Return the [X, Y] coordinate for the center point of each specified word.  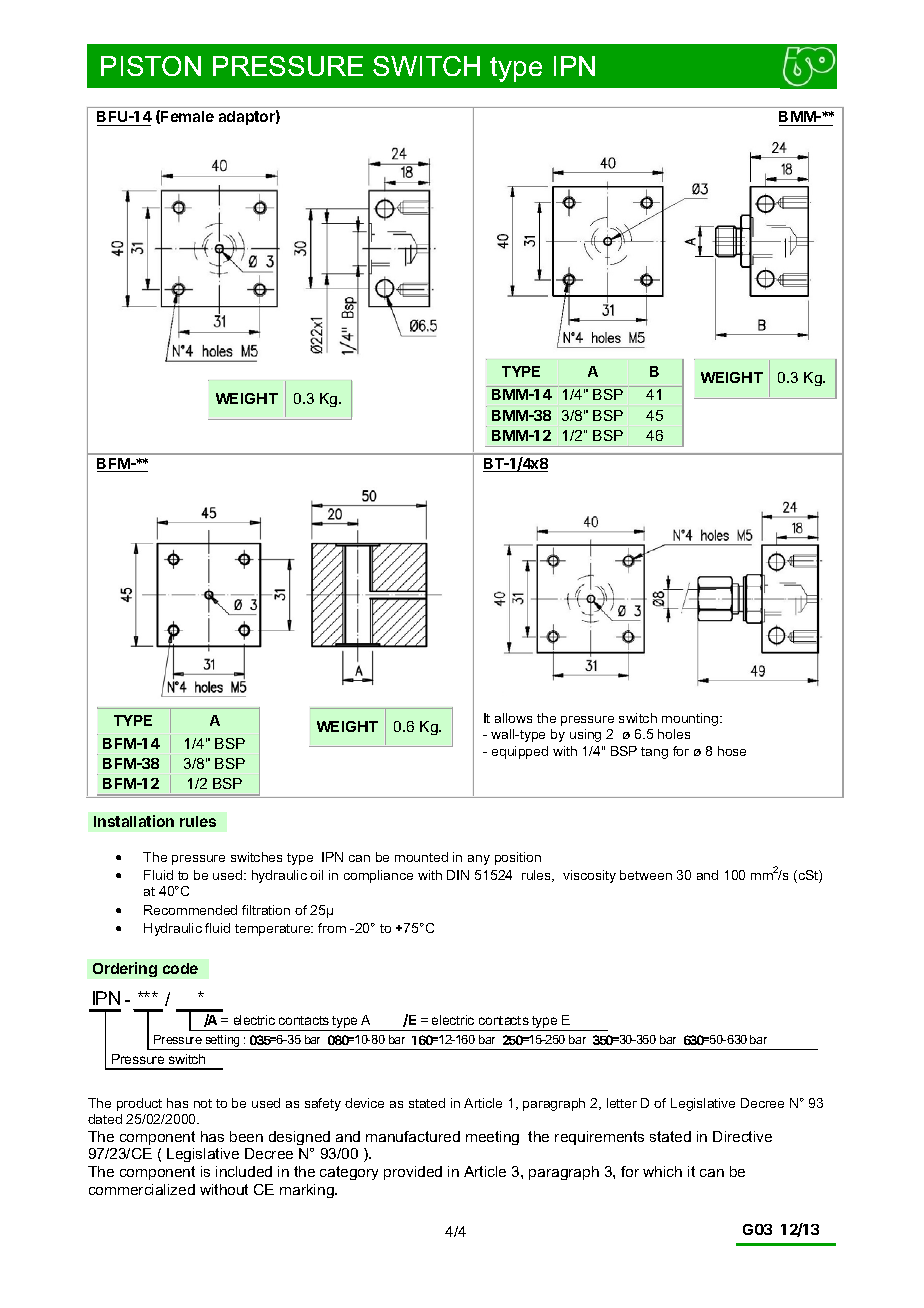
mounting [691, 719]
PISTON [151, 66]
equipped [520, 752]
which [662, 1171]
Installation [134, 821]
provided [413, 1173]
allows [513, 718]
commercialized [142, 1189]
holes [674, 734]
